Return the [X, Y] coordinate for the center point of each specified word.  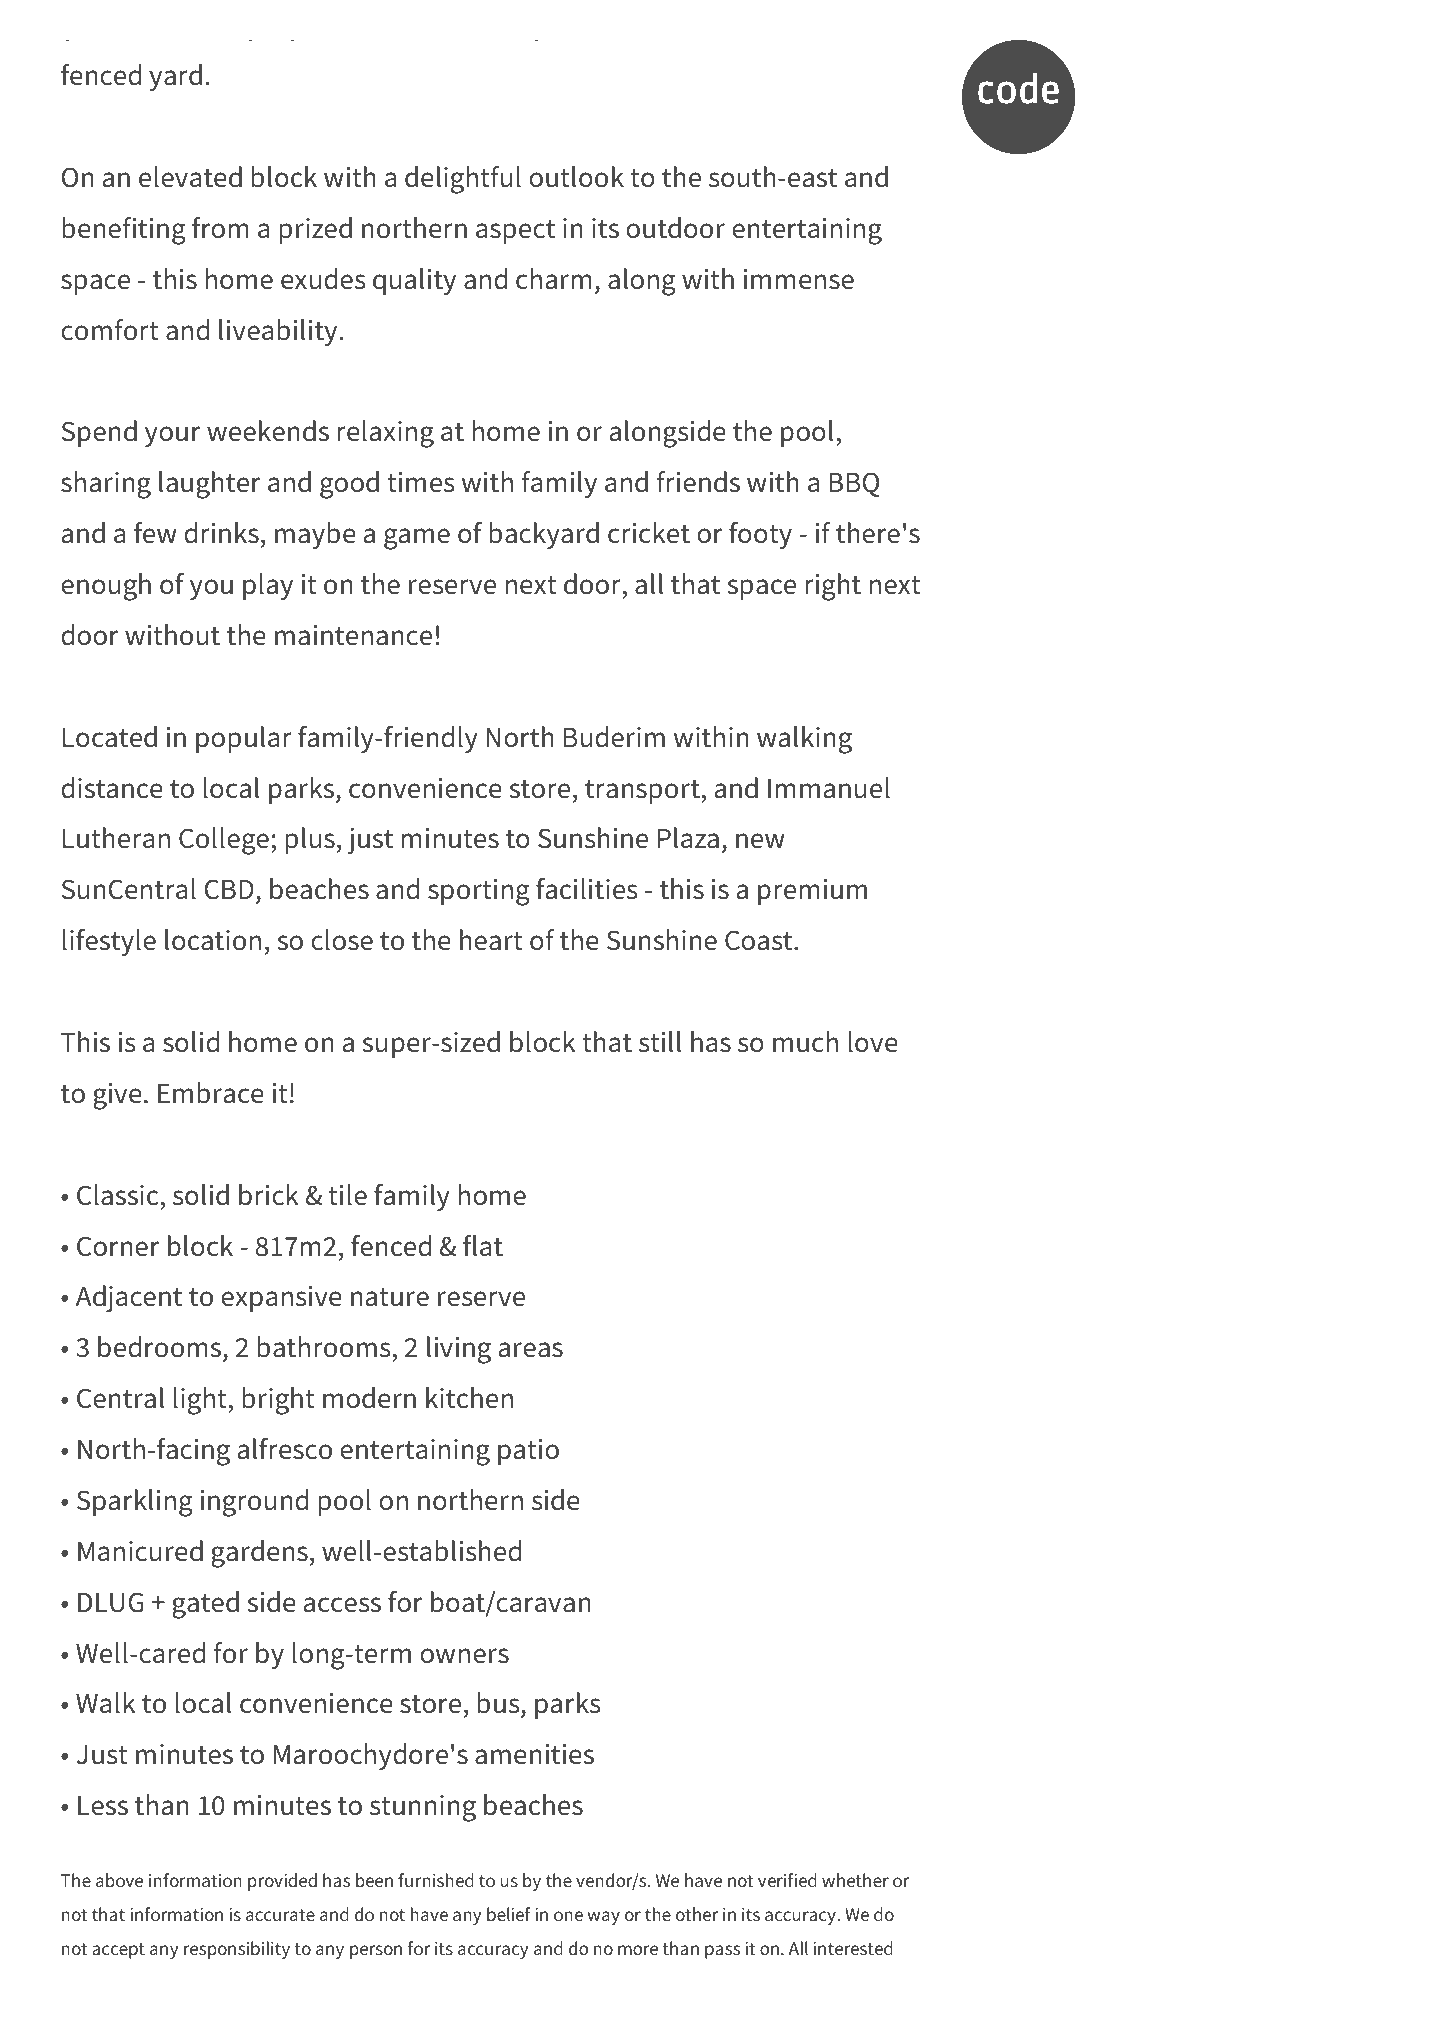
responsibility [237, 1950]
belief [509, 1914]
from [220, 228]
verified [787, 1880]
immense [798, 279]
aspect [515, 232]
